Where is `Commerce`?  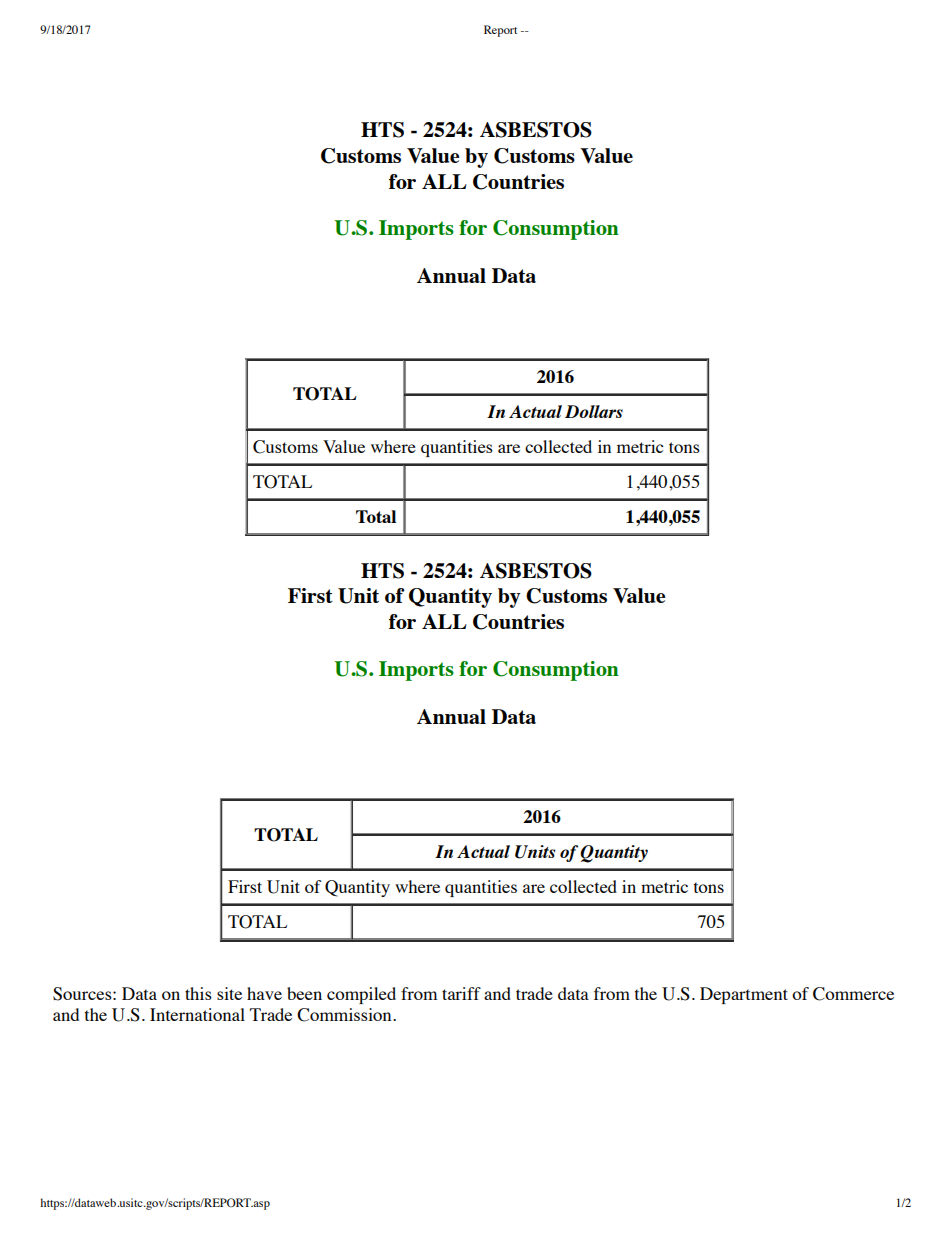
Commerce is located at coordinates (853, 994).
